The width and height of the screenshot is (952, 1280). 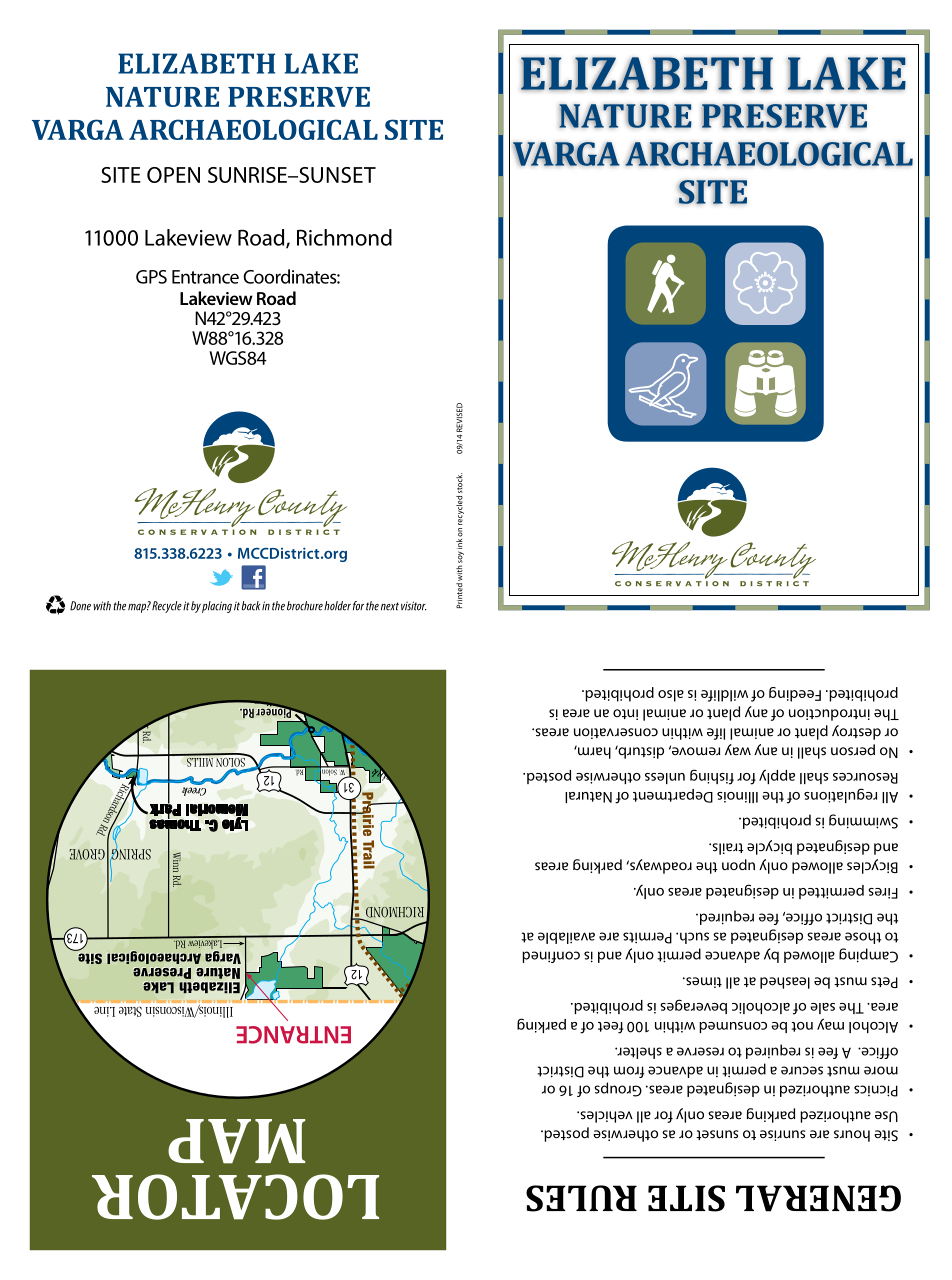 I want to click on Done, so click(x=80, y=606).
